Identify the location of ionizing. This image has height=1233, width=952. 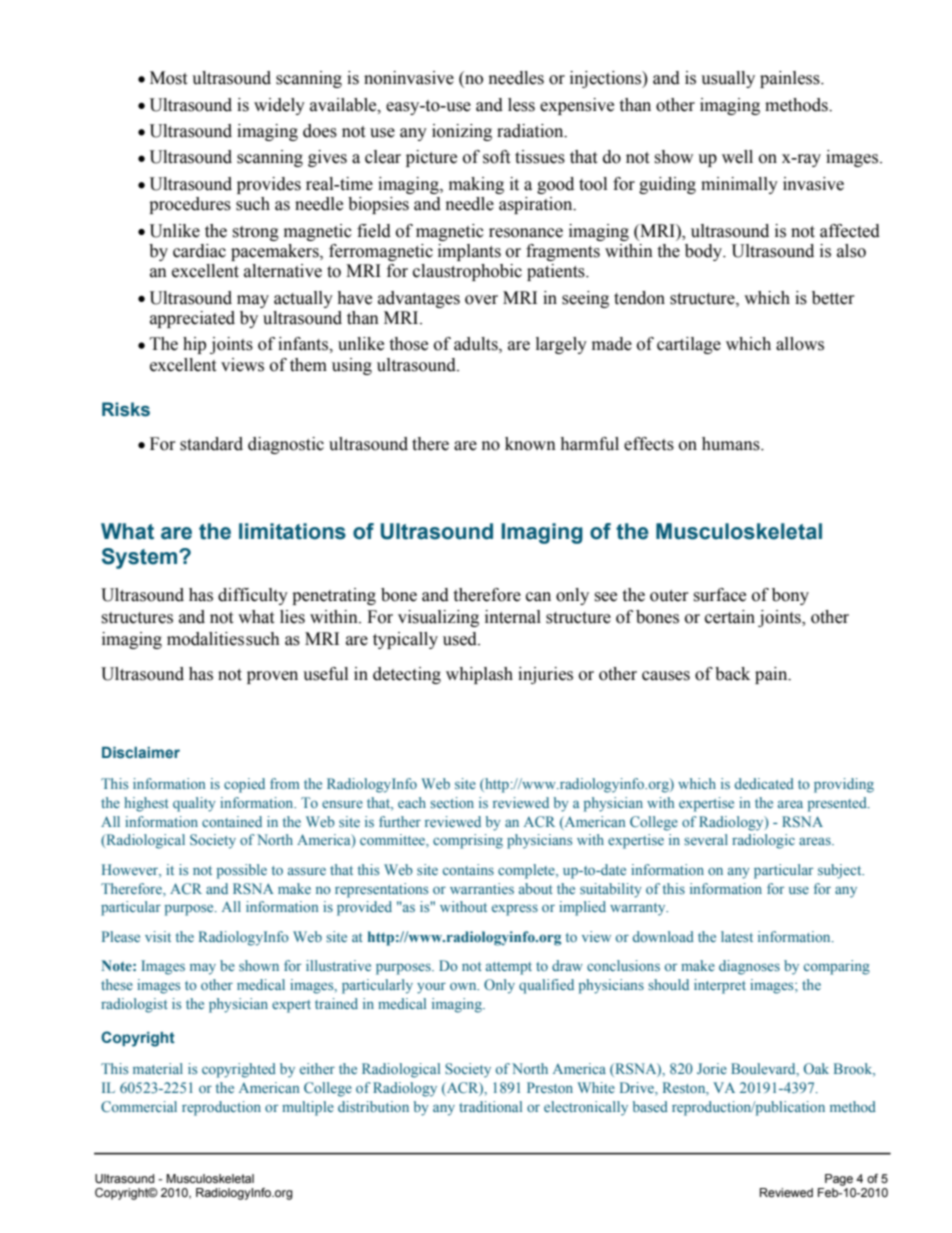
(462, 132).
